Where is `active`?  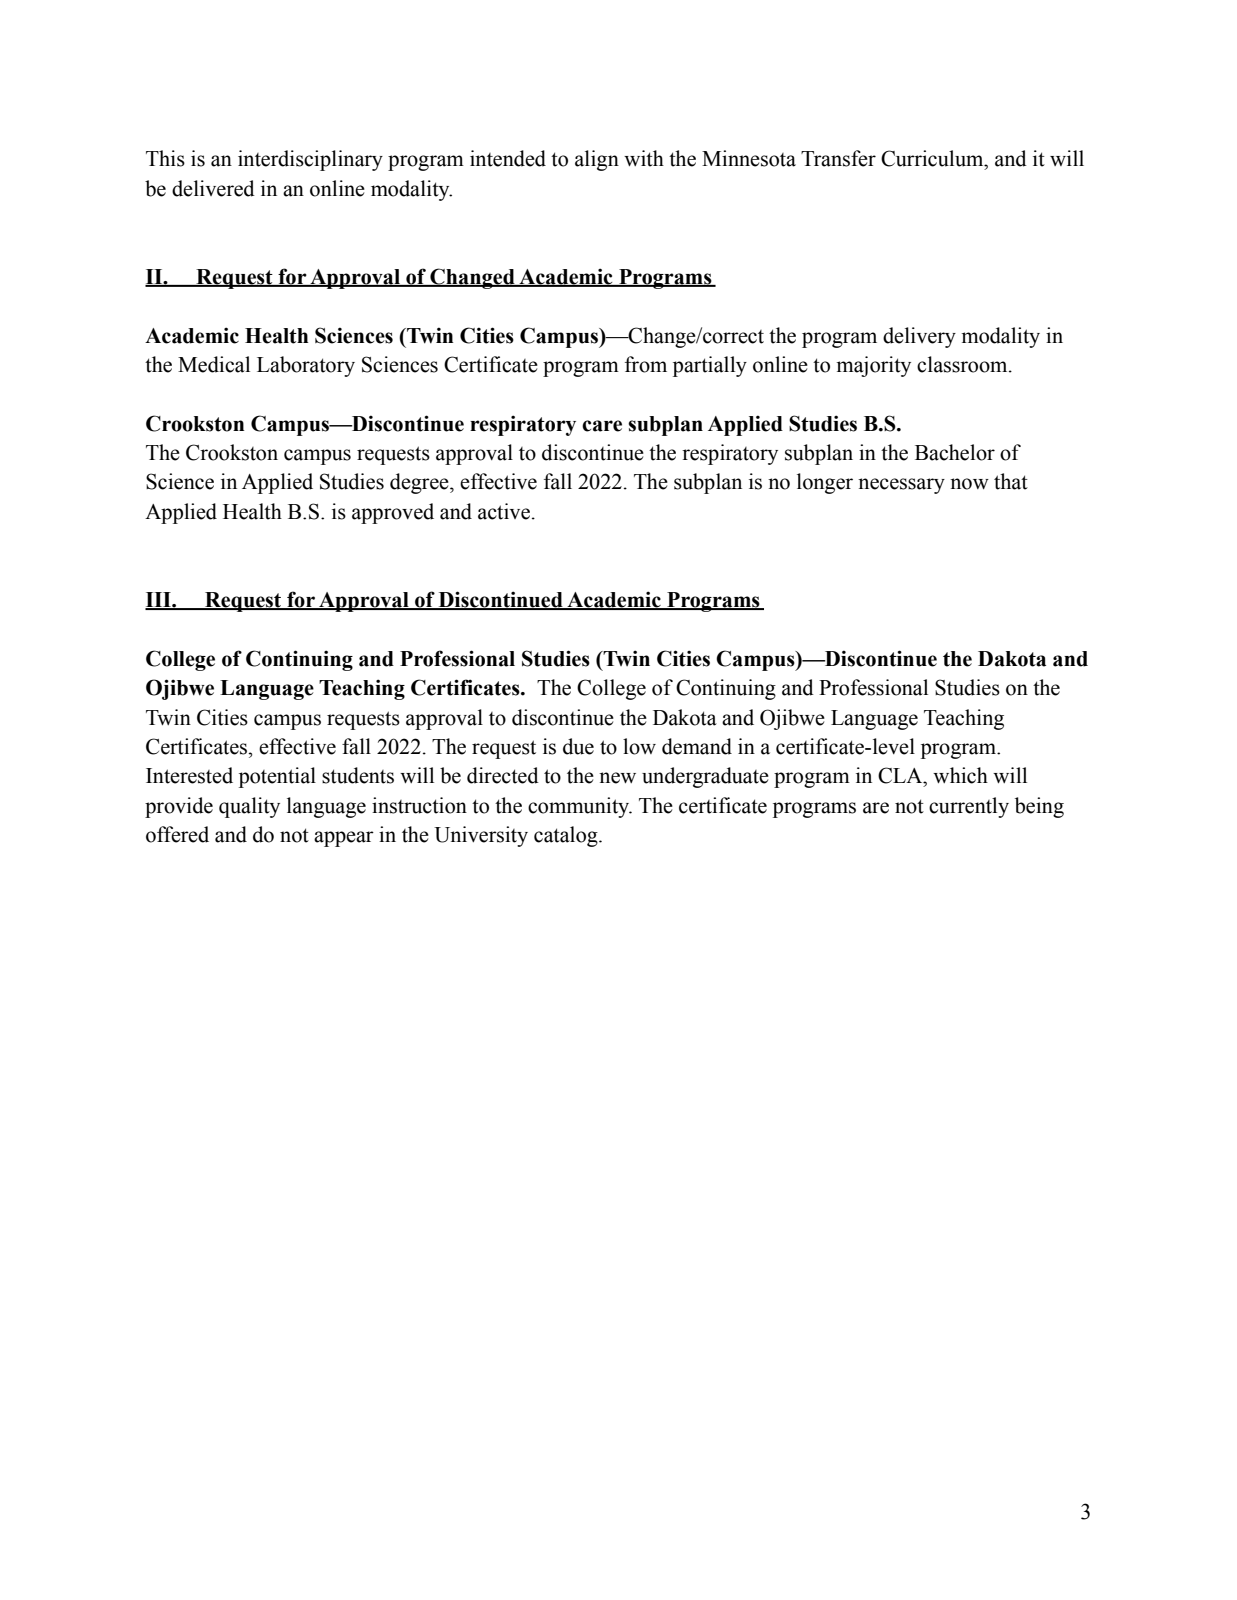 active is located at coordinates (504, 511).
